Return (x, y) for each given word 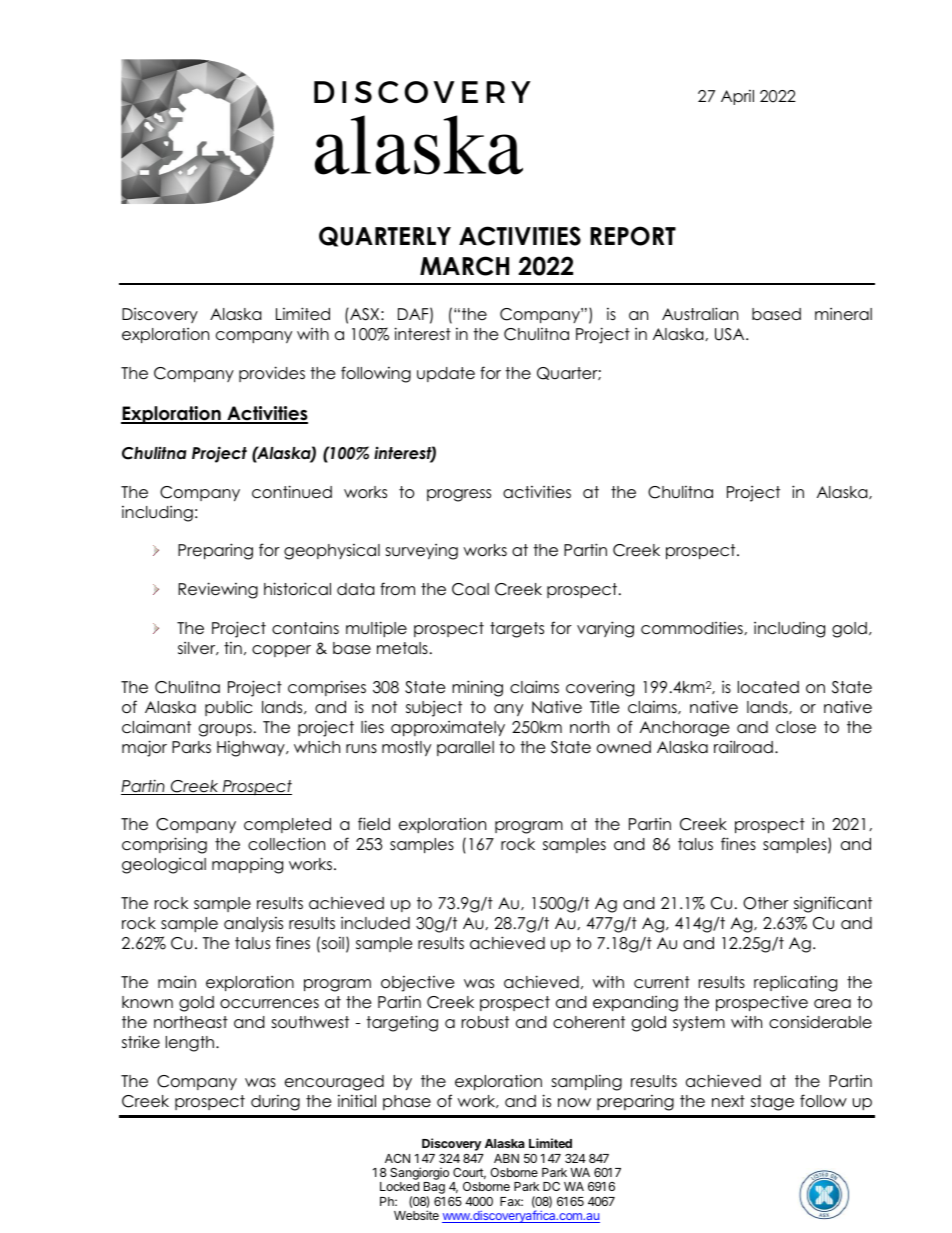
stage (772, 1103)
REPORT (633, 236)
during (275, 1103)
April (737, 97)
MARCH (464, 266)
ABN (506, 1158)
